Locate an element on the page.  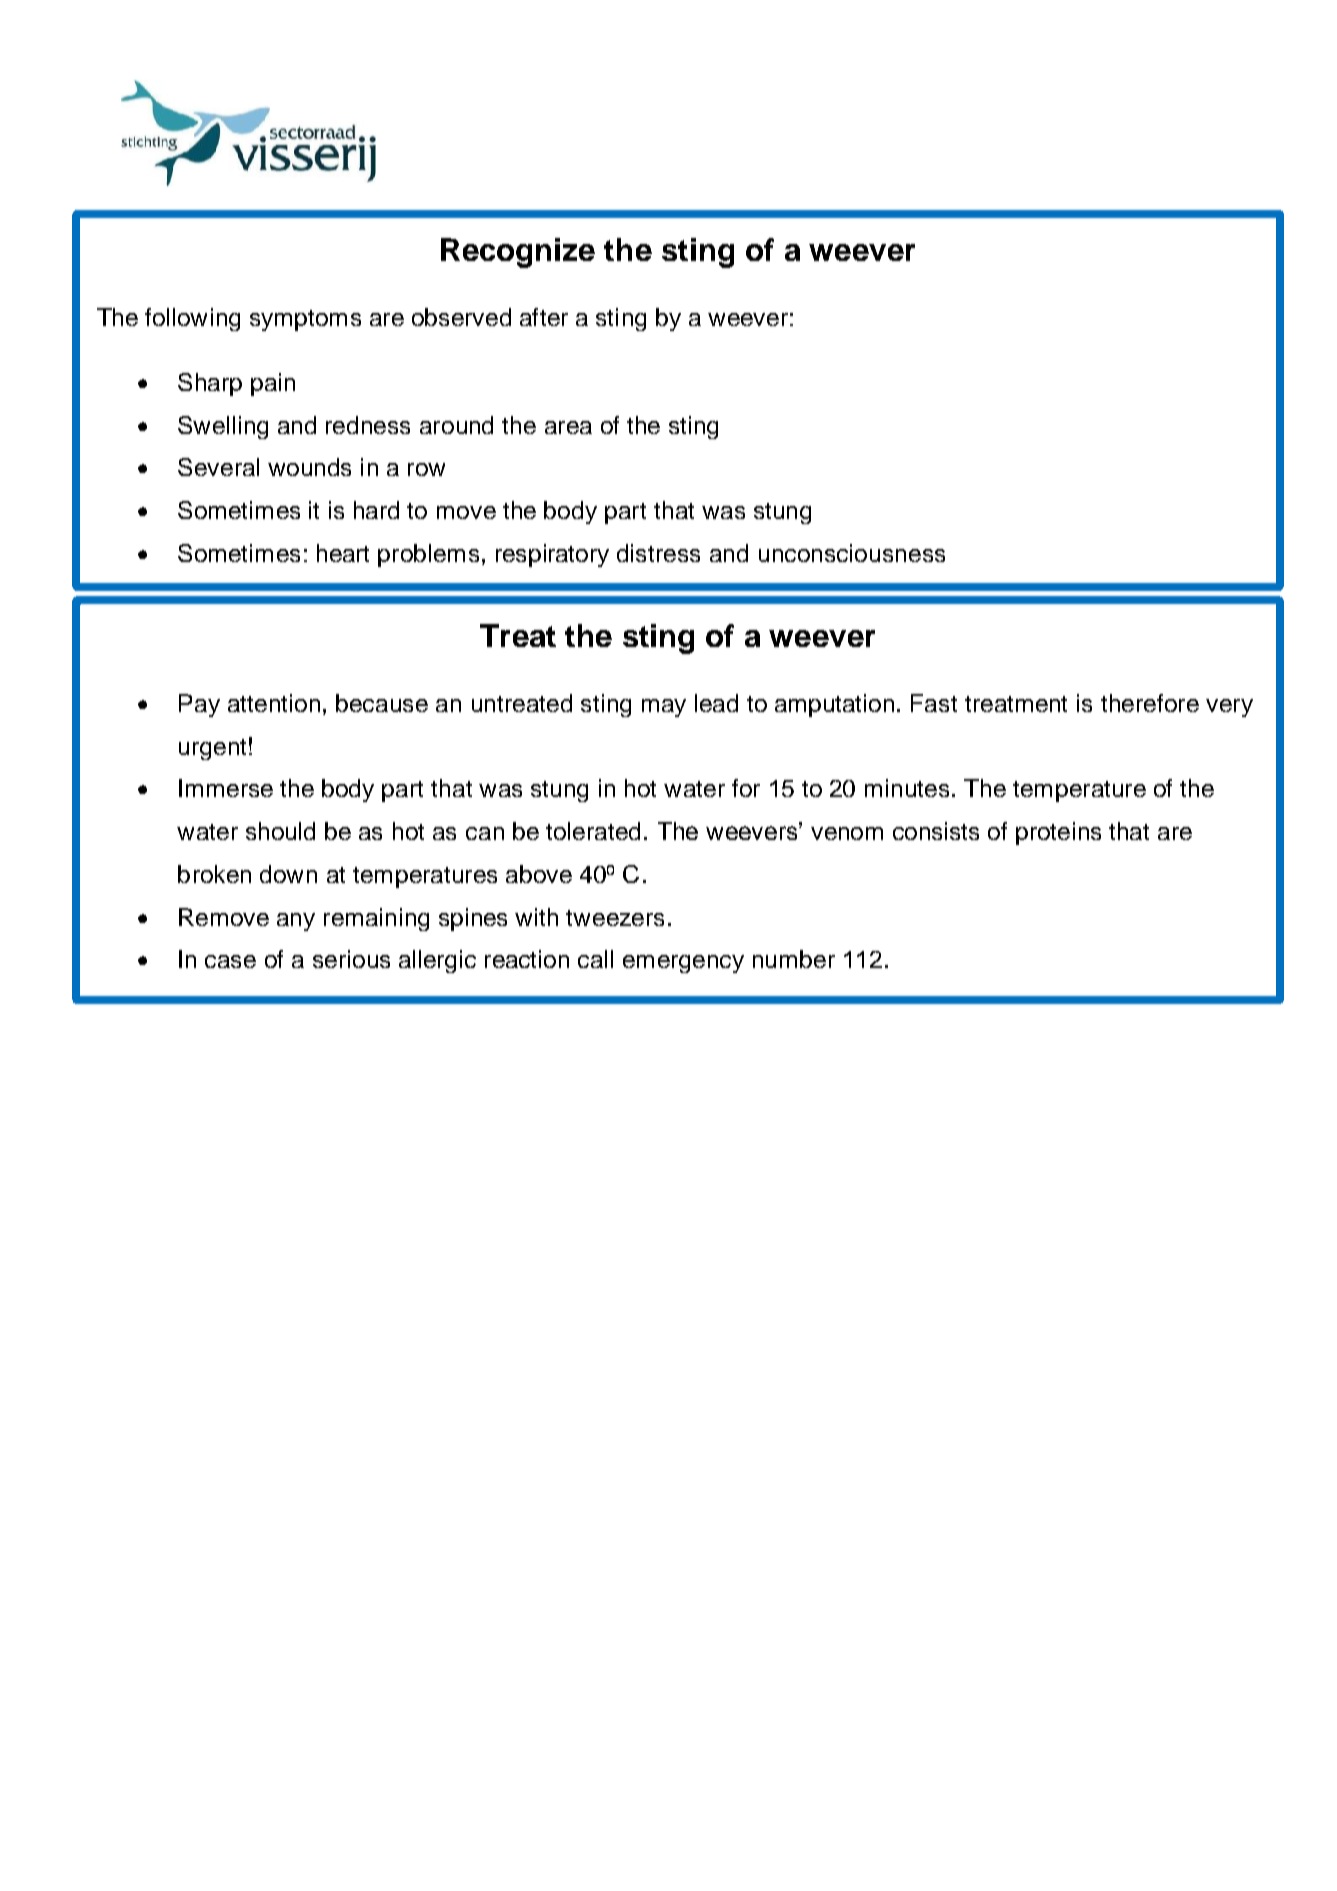
number is located at coordinates (794, 959).
